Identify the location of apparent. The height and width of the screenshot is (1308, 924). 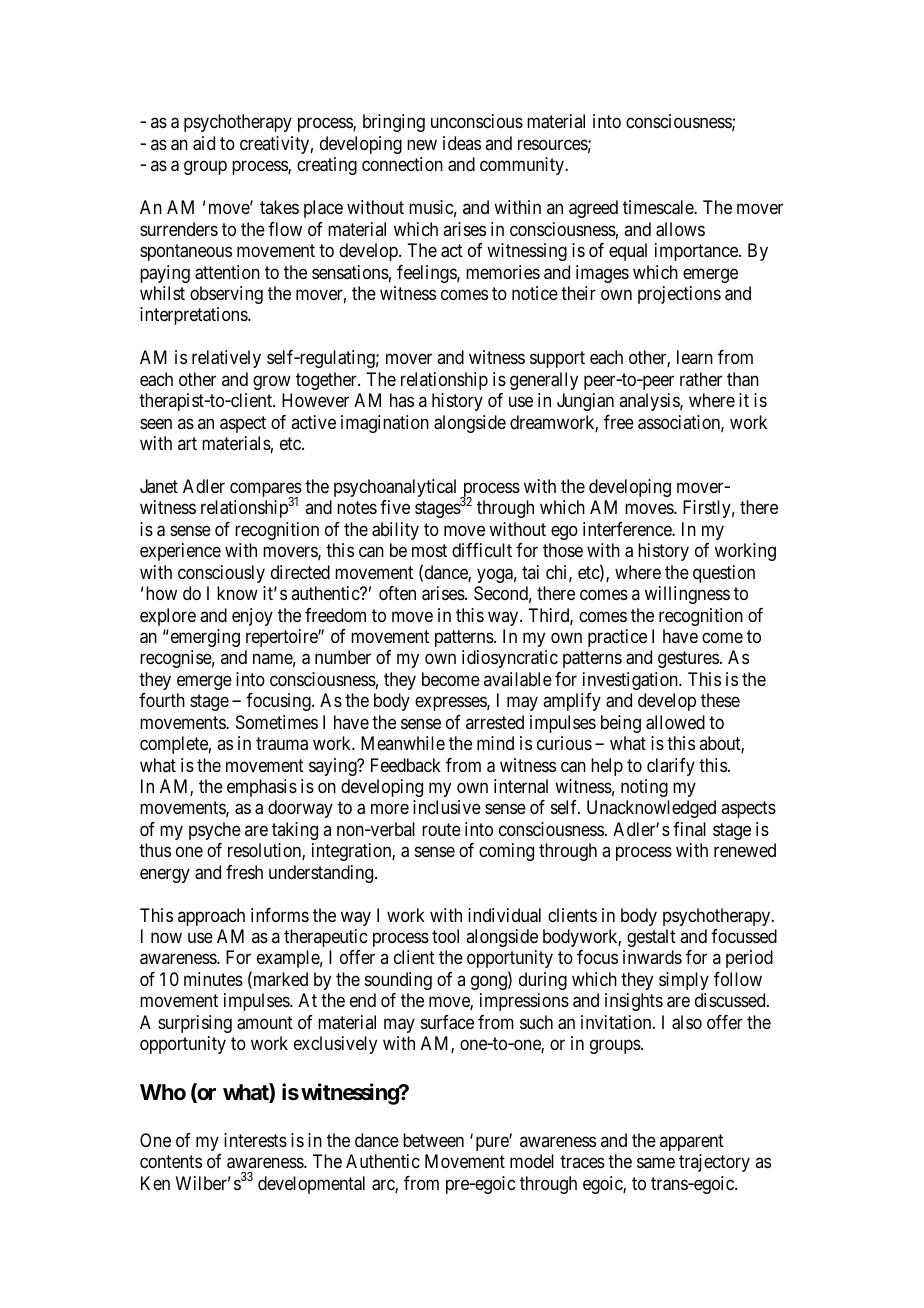
(692, 1142).
